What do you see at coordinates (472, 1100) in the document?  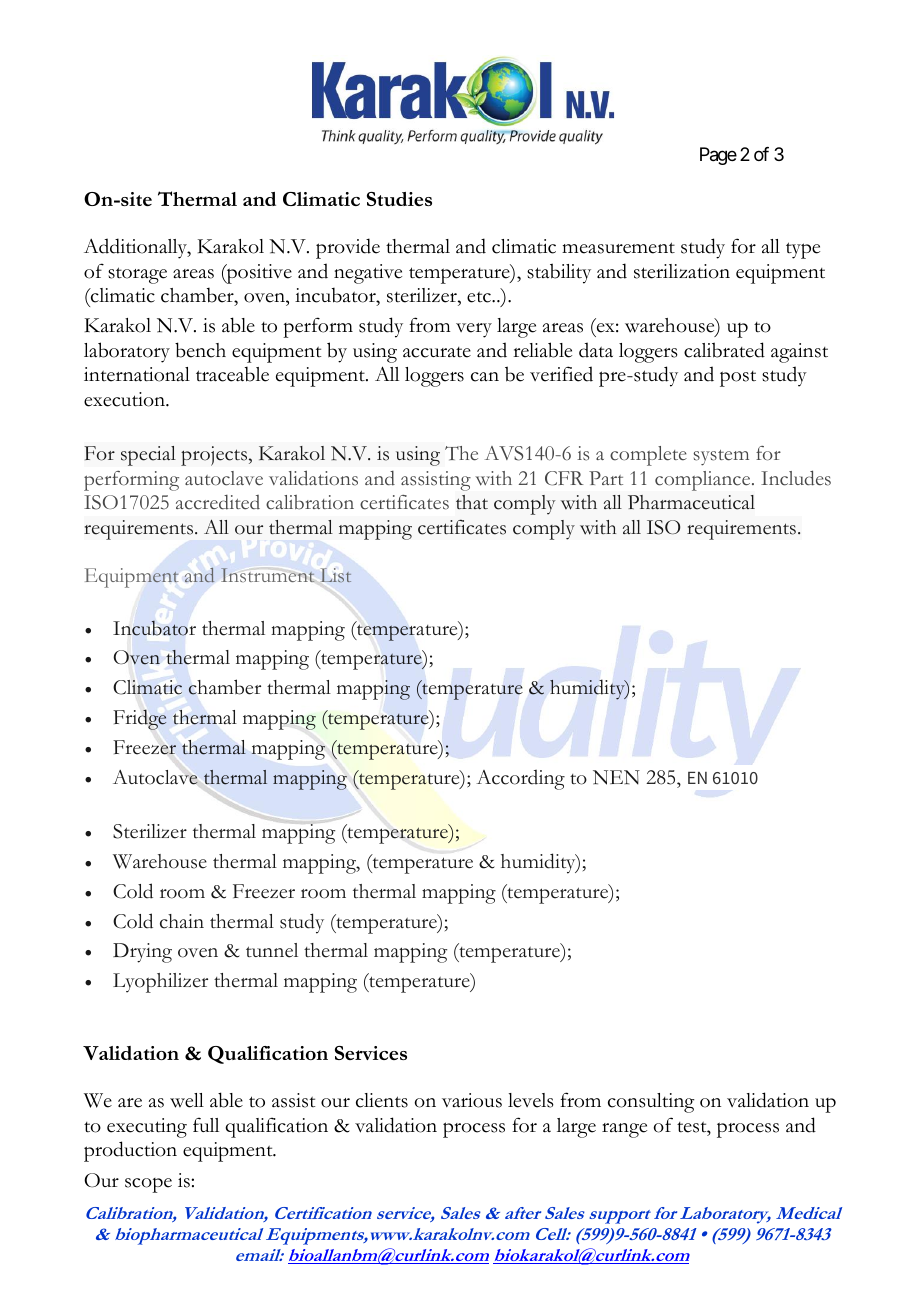 I see `various` at bounding box center [472, 1100].
